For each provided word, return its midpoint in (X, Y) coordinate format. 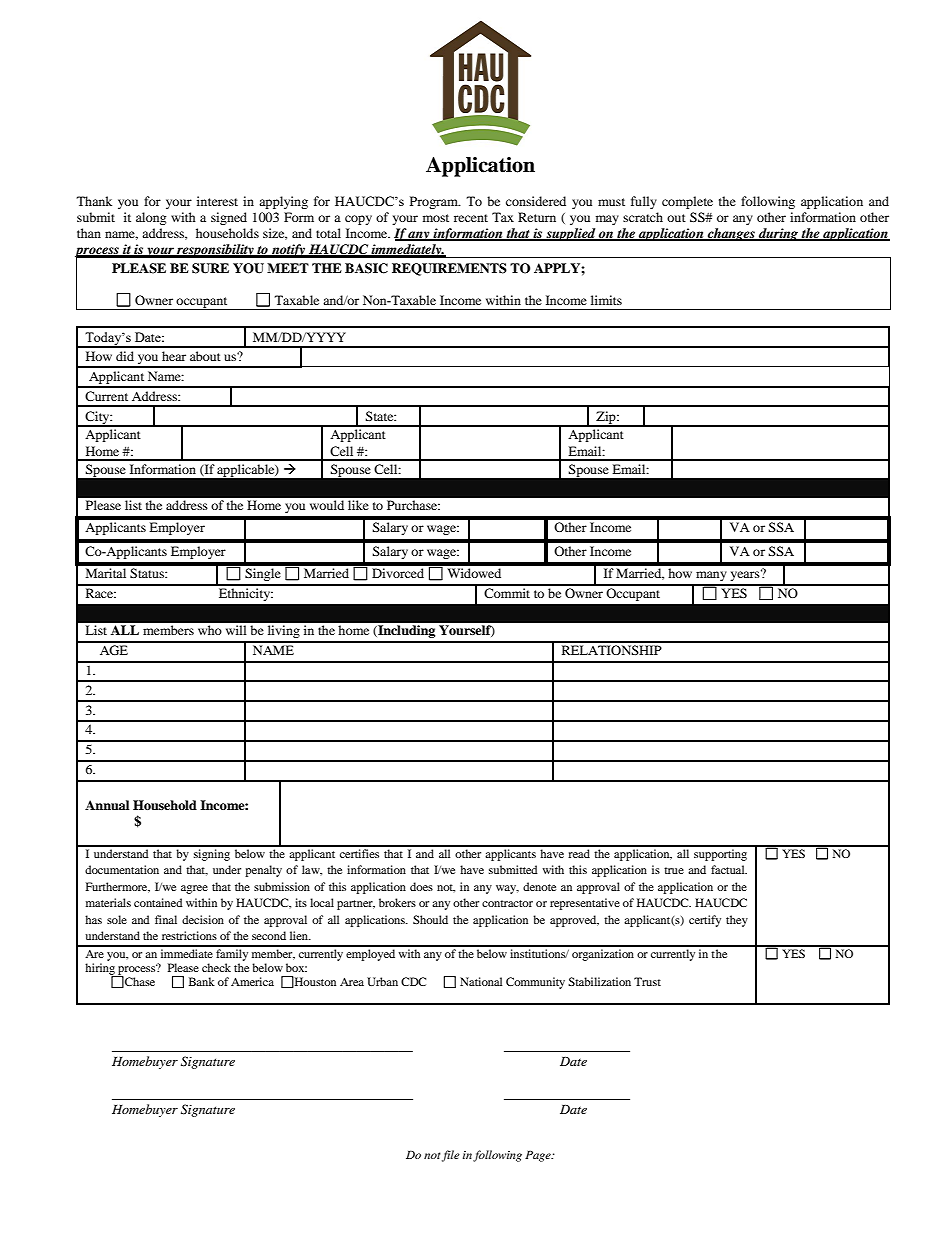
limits (606, 300)
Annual (107, 805)
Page (539, 1156)
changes (731, 234)
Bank (202, 981)
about (205, 356)
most (436, 218)
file (451, 1156)
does (421, 886)
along (151, 218)
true (674, 870)
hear (174, 356)
